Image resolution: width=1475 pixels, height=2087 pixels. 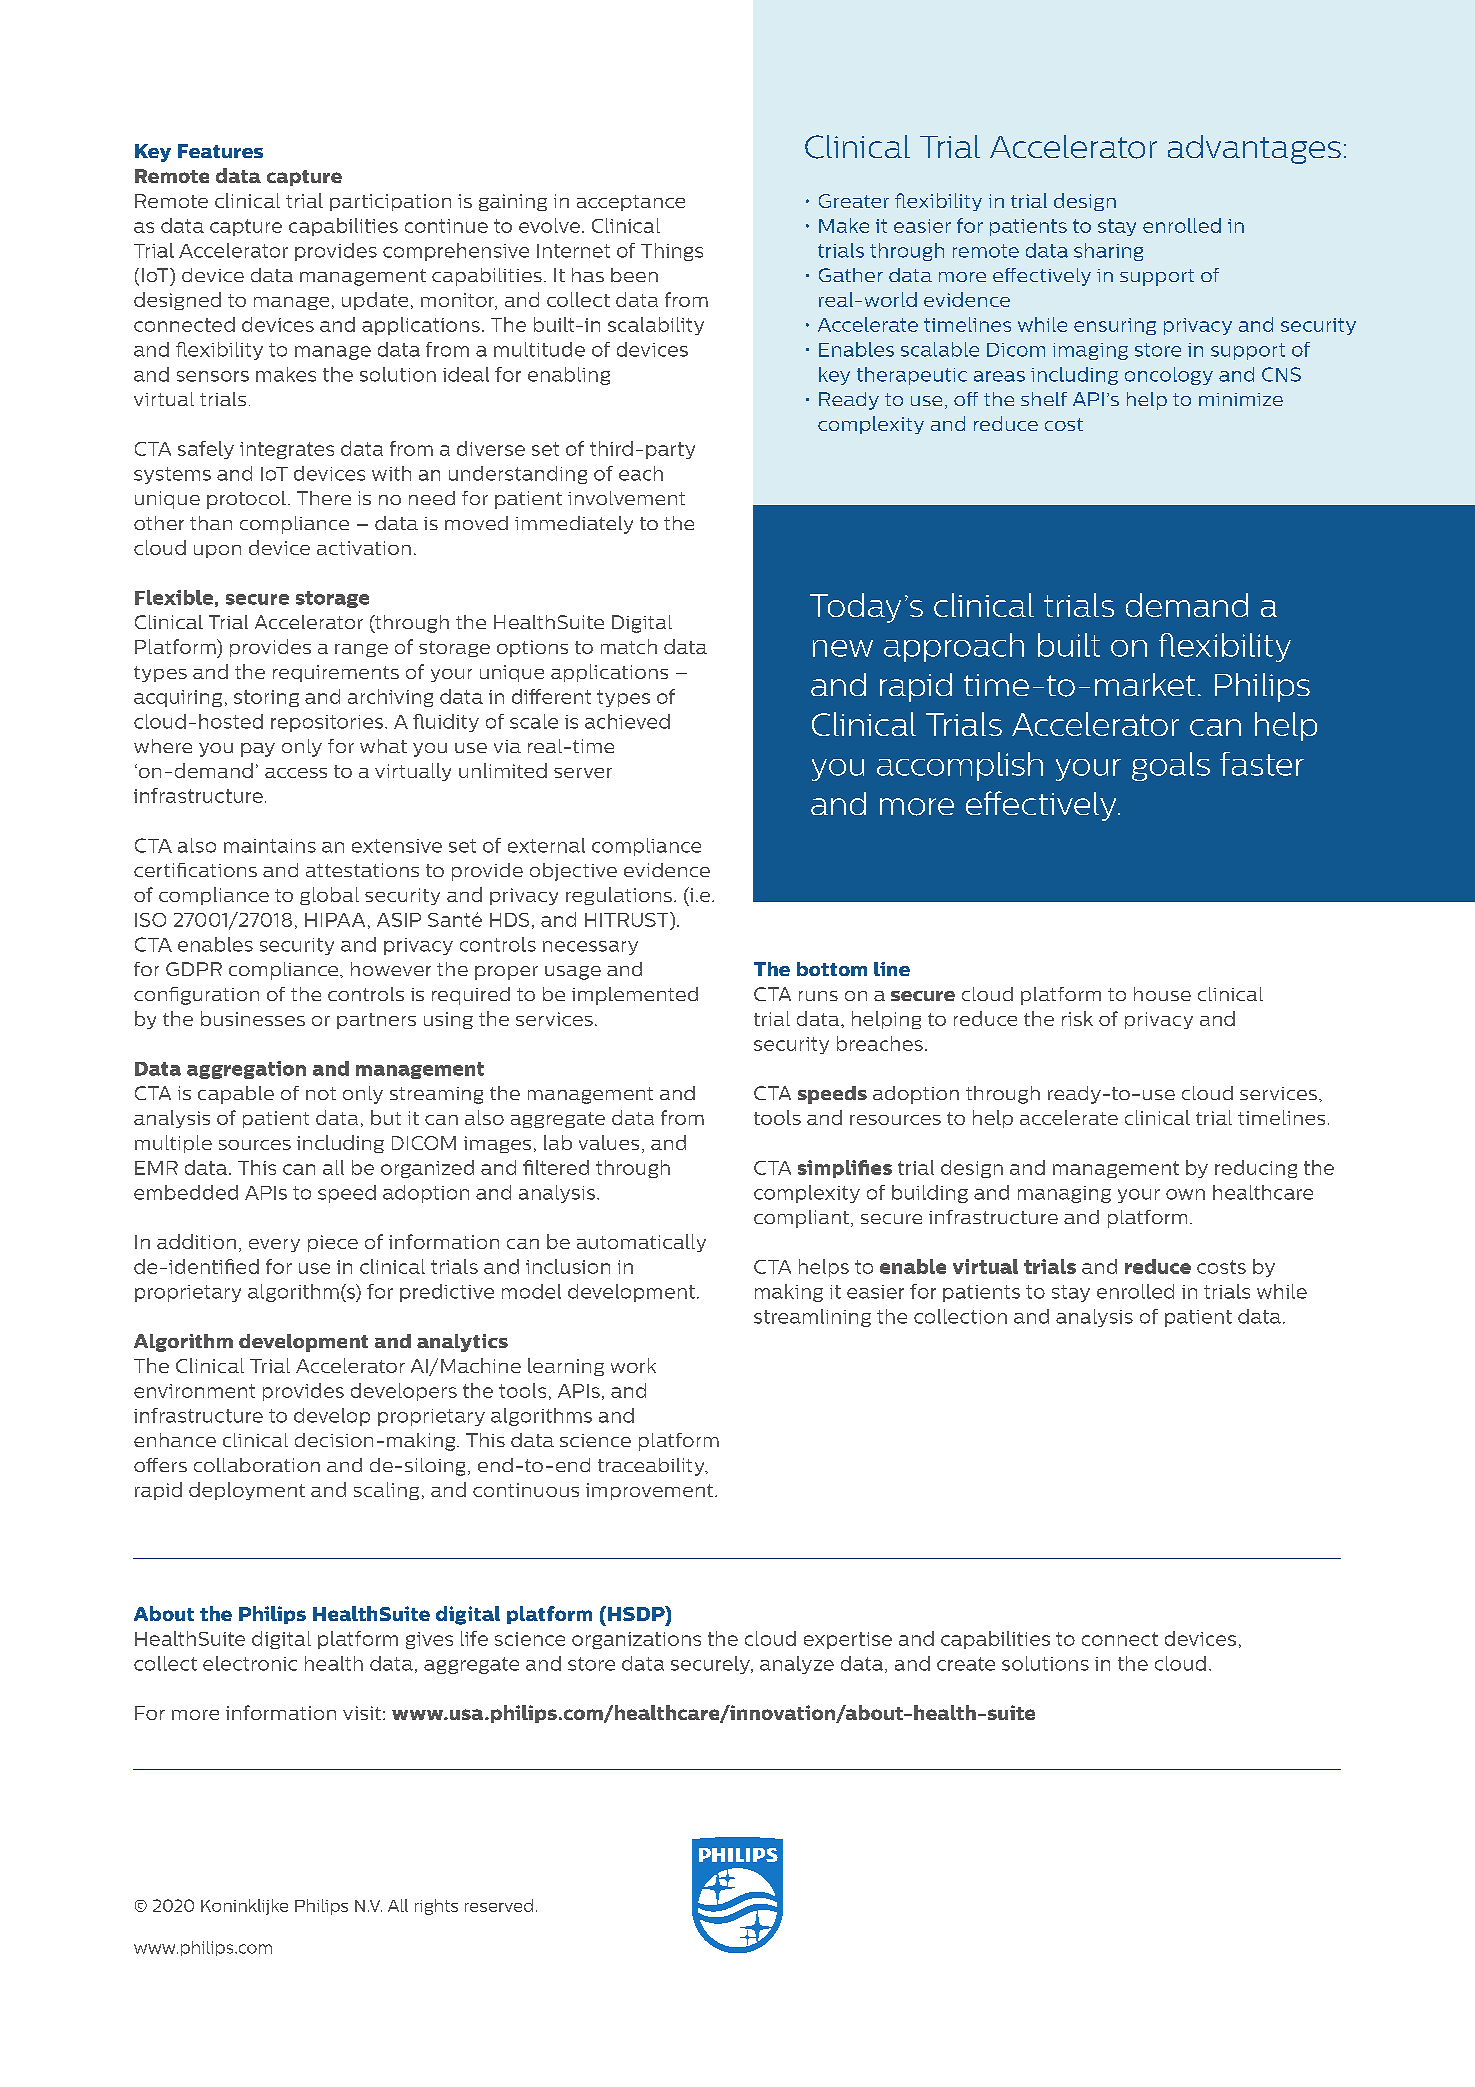 I want to click on collaboration, so click(x=257, y=1465).
